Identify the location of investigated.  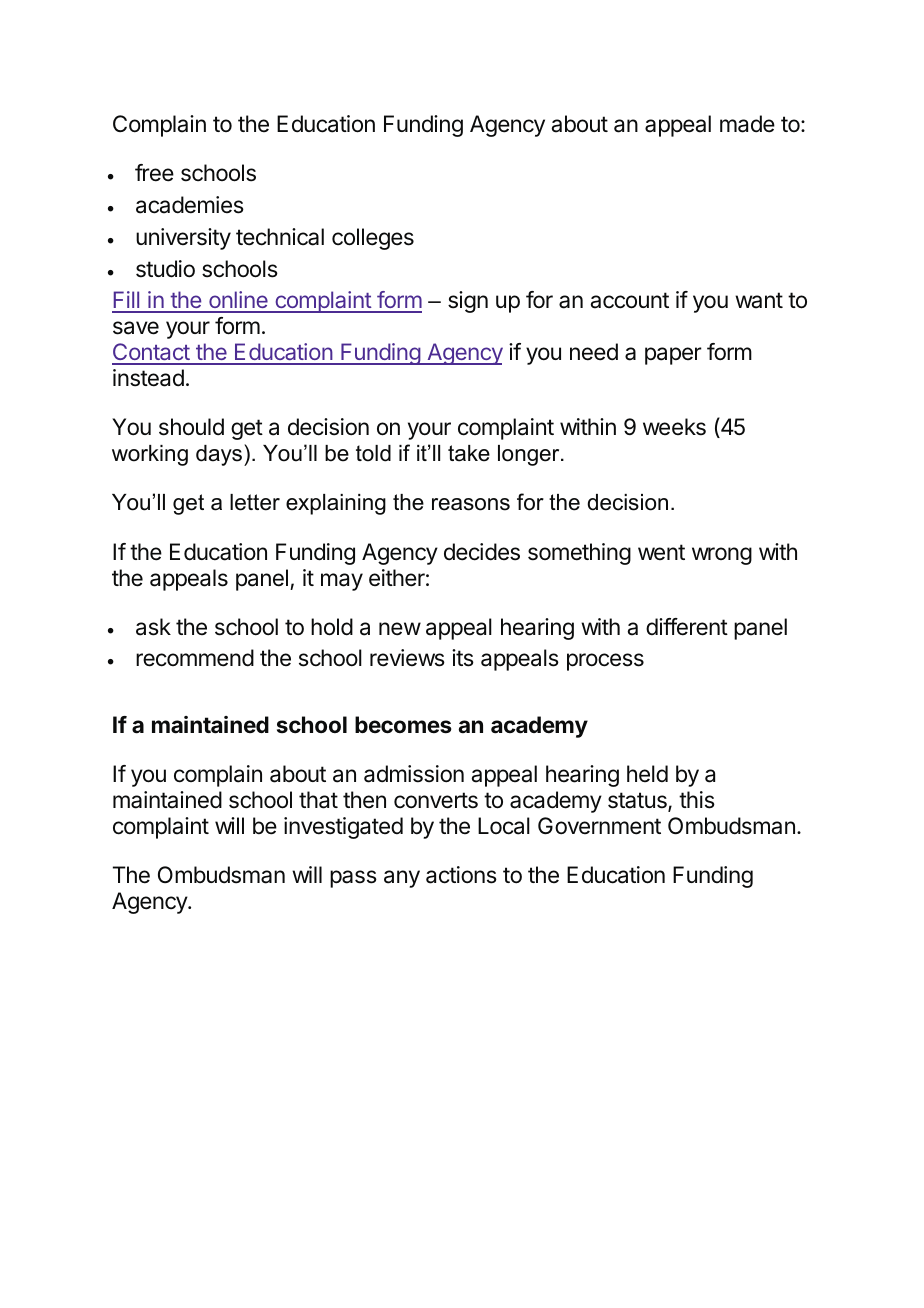
(343, 828).
